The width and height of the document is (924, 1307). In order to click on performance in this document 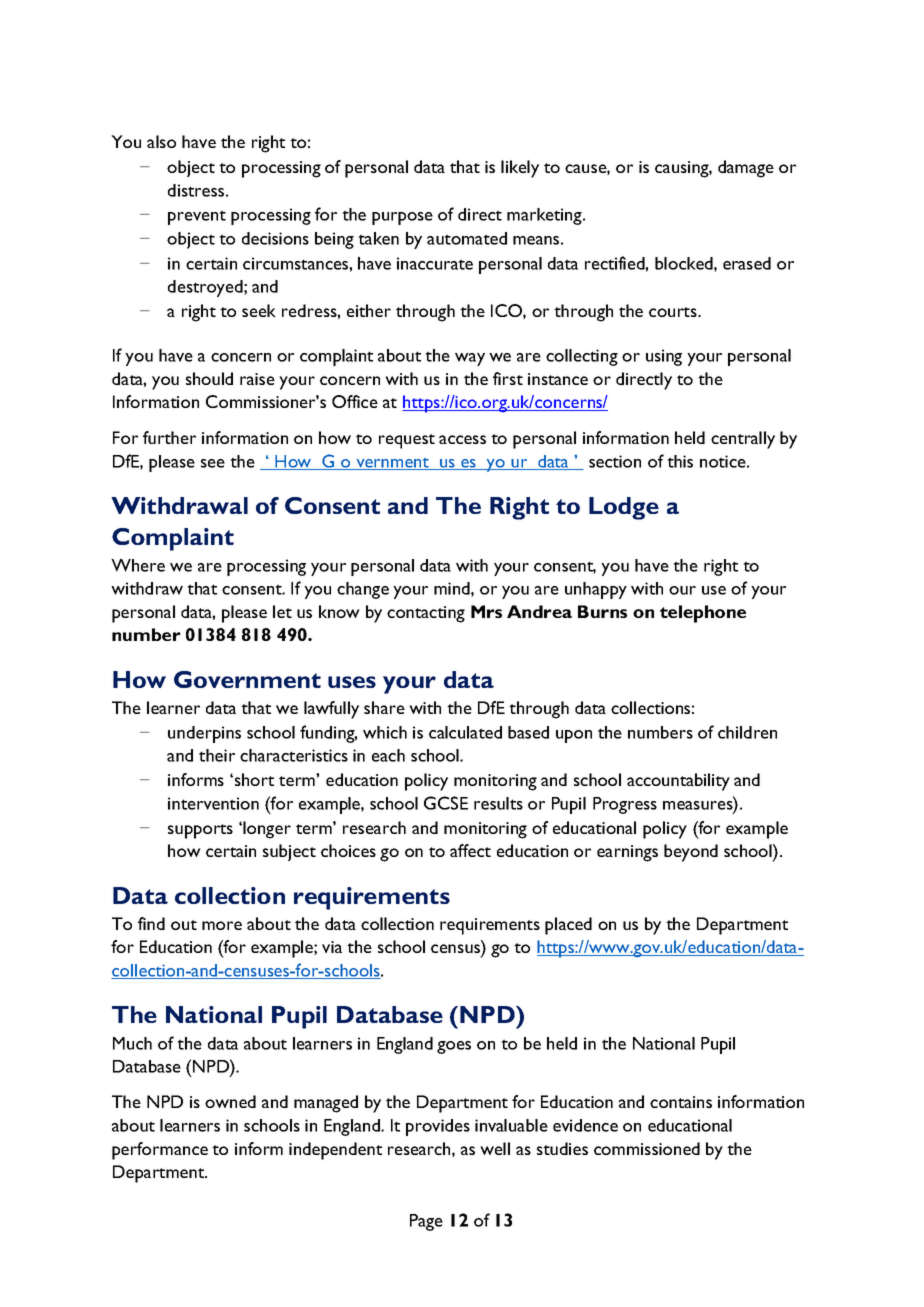, I will do `click(160, 1151)`.
